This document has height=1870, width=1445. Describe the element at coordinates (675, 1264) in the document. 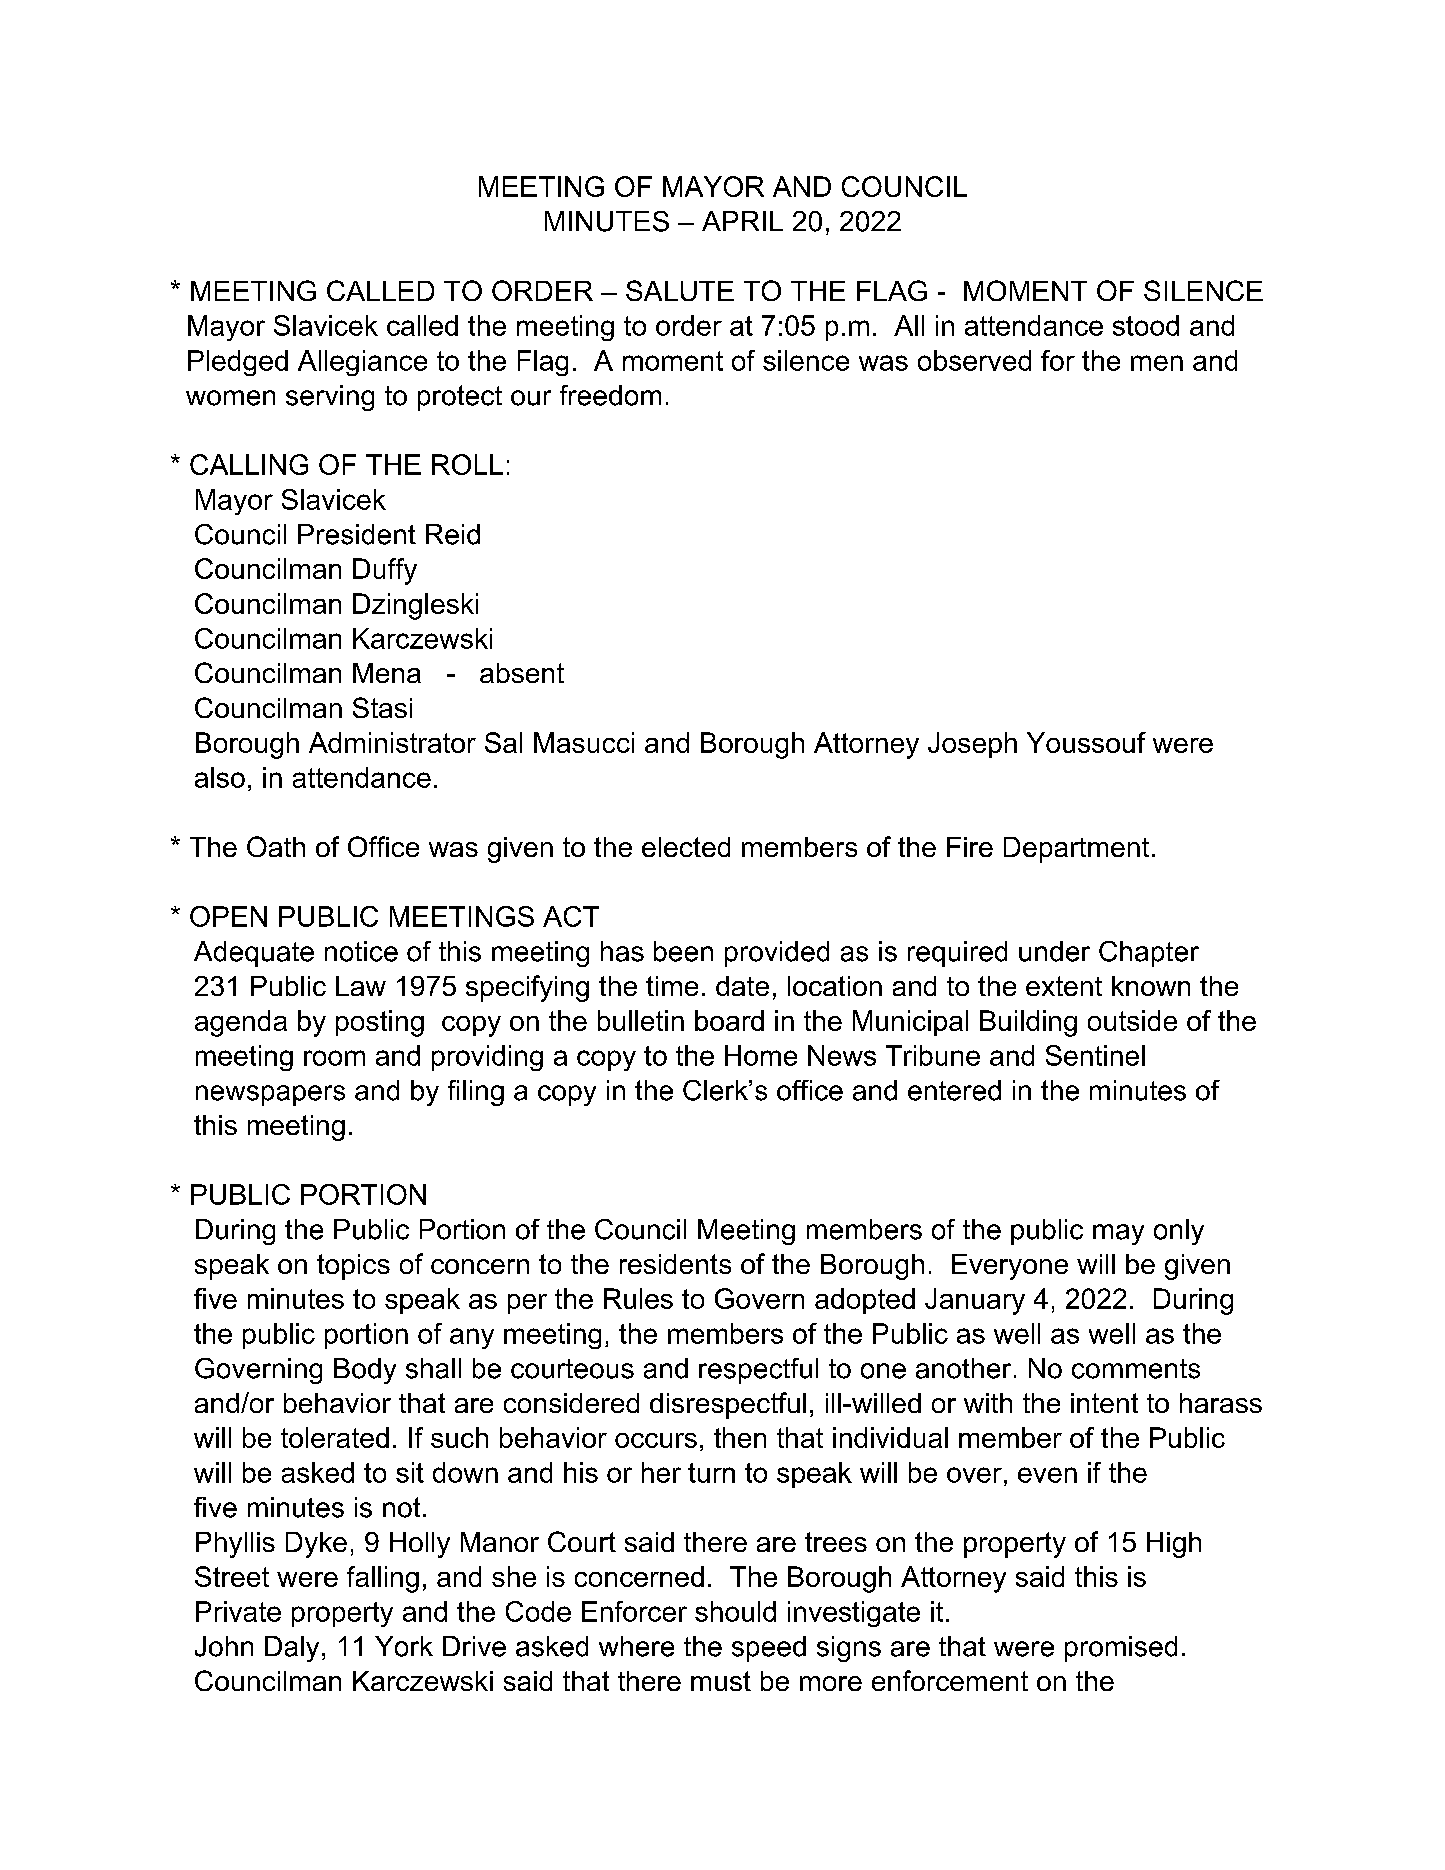

I see `residents` at that location.
